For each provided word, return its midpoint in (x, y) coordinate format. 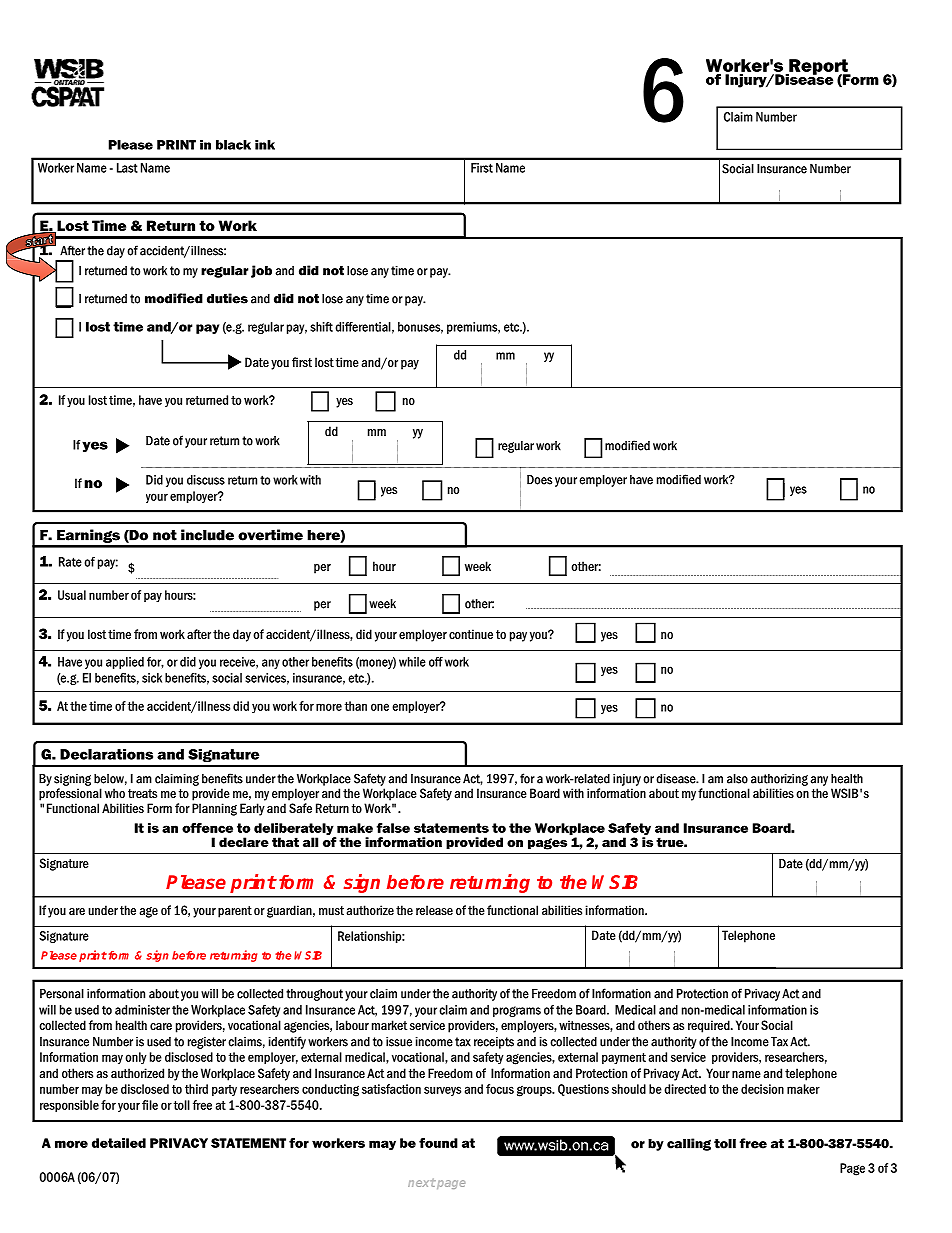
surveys (442, 1091)
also (737, 779)
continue (471, 634)
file (150, 1105)
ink (265, 145)
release (434, 910)
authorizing (779, 780)
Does (539, 480)
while (412, 662)
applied (125, 663)
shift (321, 327)
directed (685, 1089)
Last (127, 168)
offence (207, 828)
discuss (206, 480)
